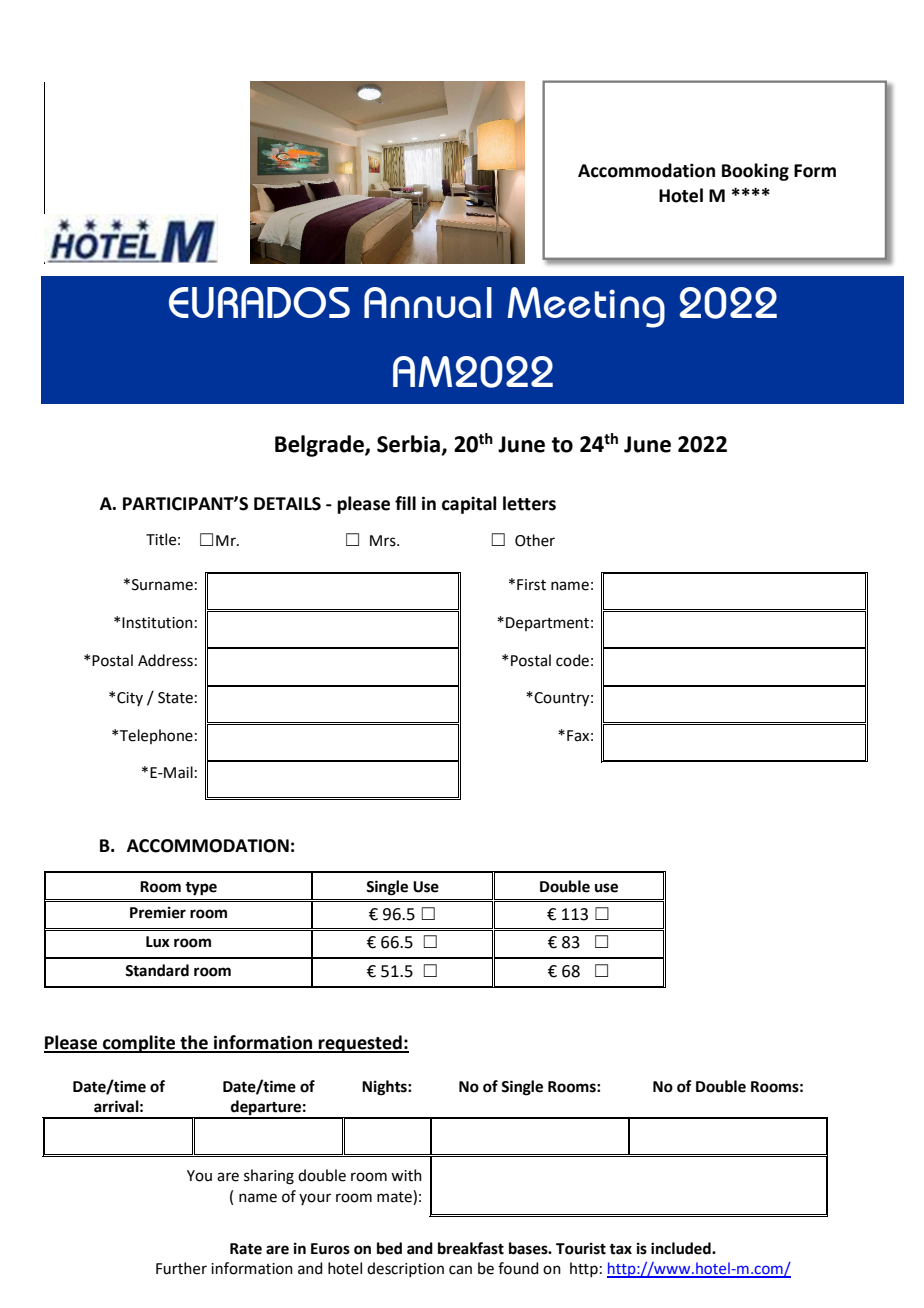 The height and width of the image is (1308, 924). What do you see at coordinates (428, 302) in the image?
I see `Annual` at bounding box center [428, 302].
